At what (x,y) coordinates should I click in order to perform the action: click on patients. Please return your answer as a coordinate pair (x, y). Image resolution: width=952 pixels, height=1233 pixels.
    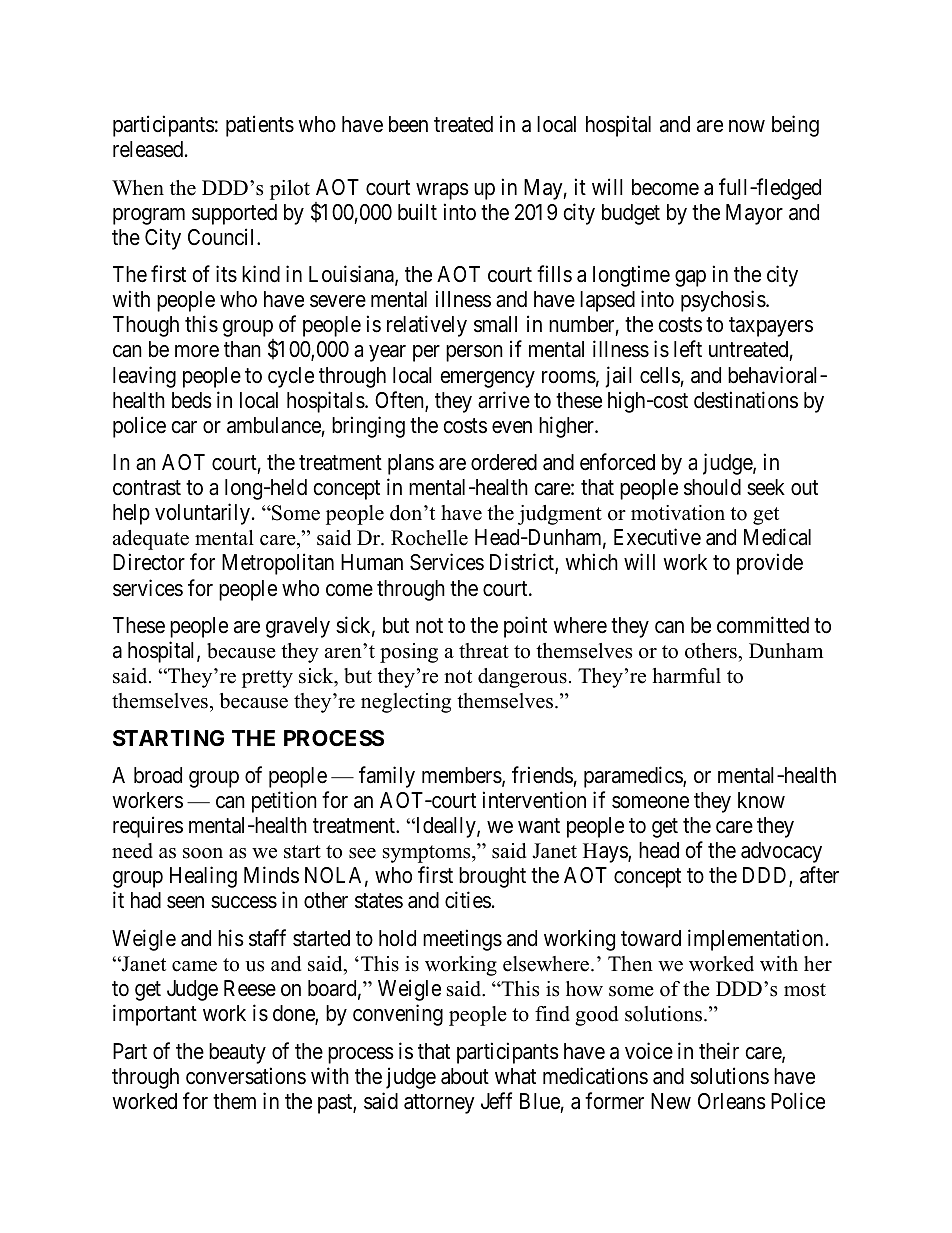
    Looking at the image, I should click on (260, 126).
